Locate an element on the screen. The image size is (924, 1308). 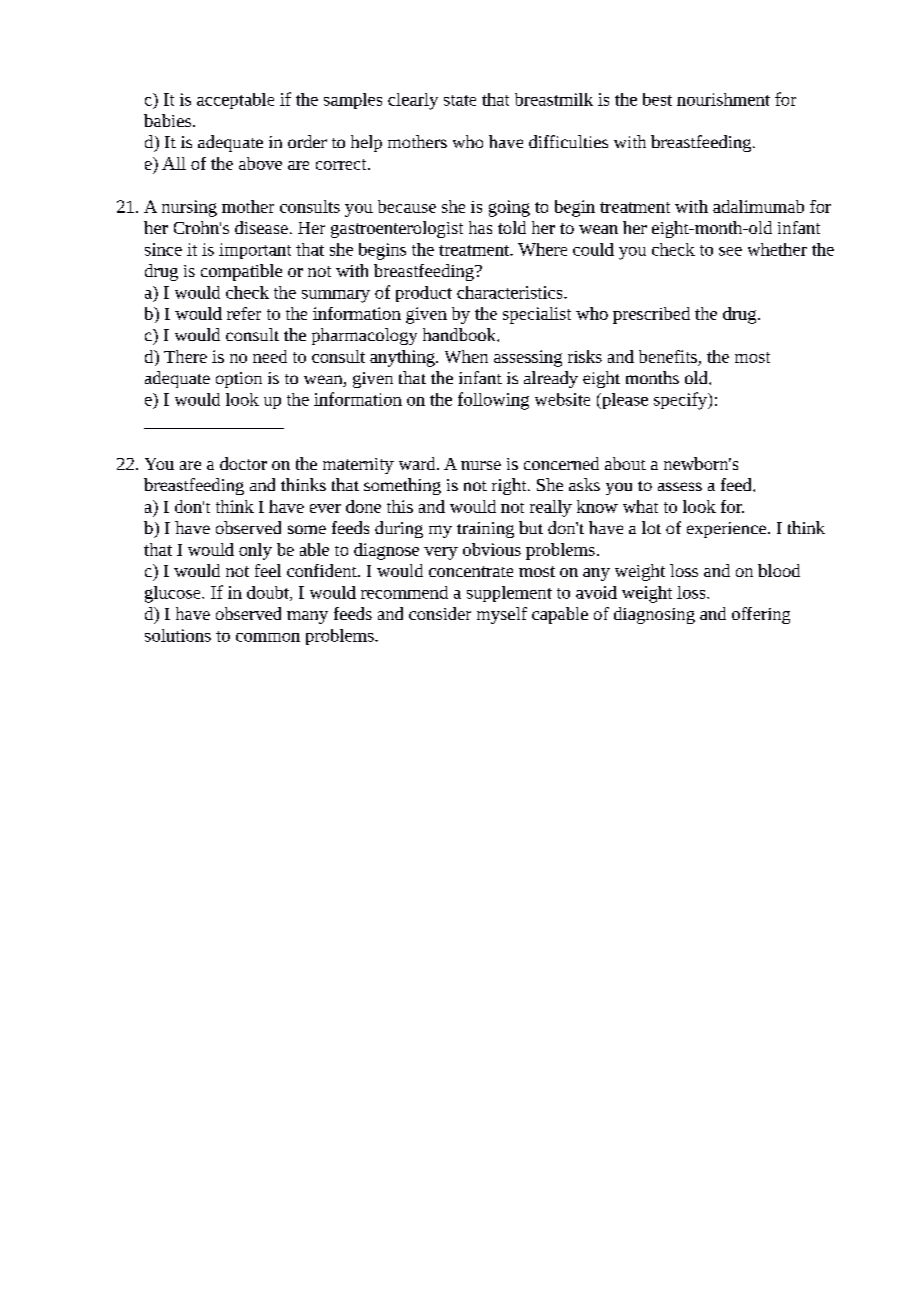
benefits is located at coordinates (668, 356).
